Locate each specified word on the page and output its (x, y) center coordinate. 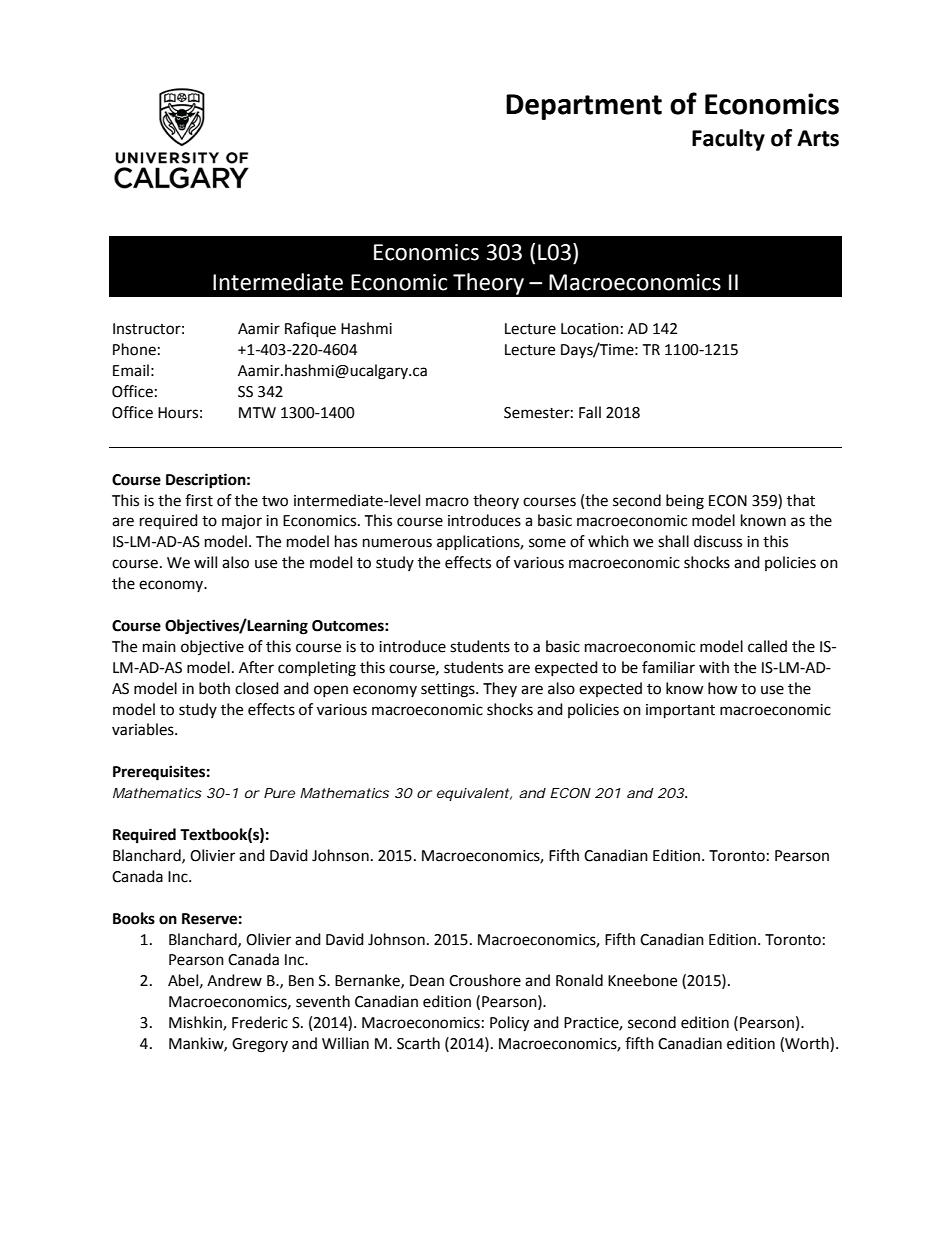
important (680, 711)
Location (590, 329)
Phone (134, 349)
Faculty (728, 140)
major (242, 522)
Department (584, 107)
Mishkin (196, 1023)
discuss (718, 541)
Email (131, 370)
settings (449, 690)
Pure (279, 793)
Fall (590, 412)
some (547, 543)
